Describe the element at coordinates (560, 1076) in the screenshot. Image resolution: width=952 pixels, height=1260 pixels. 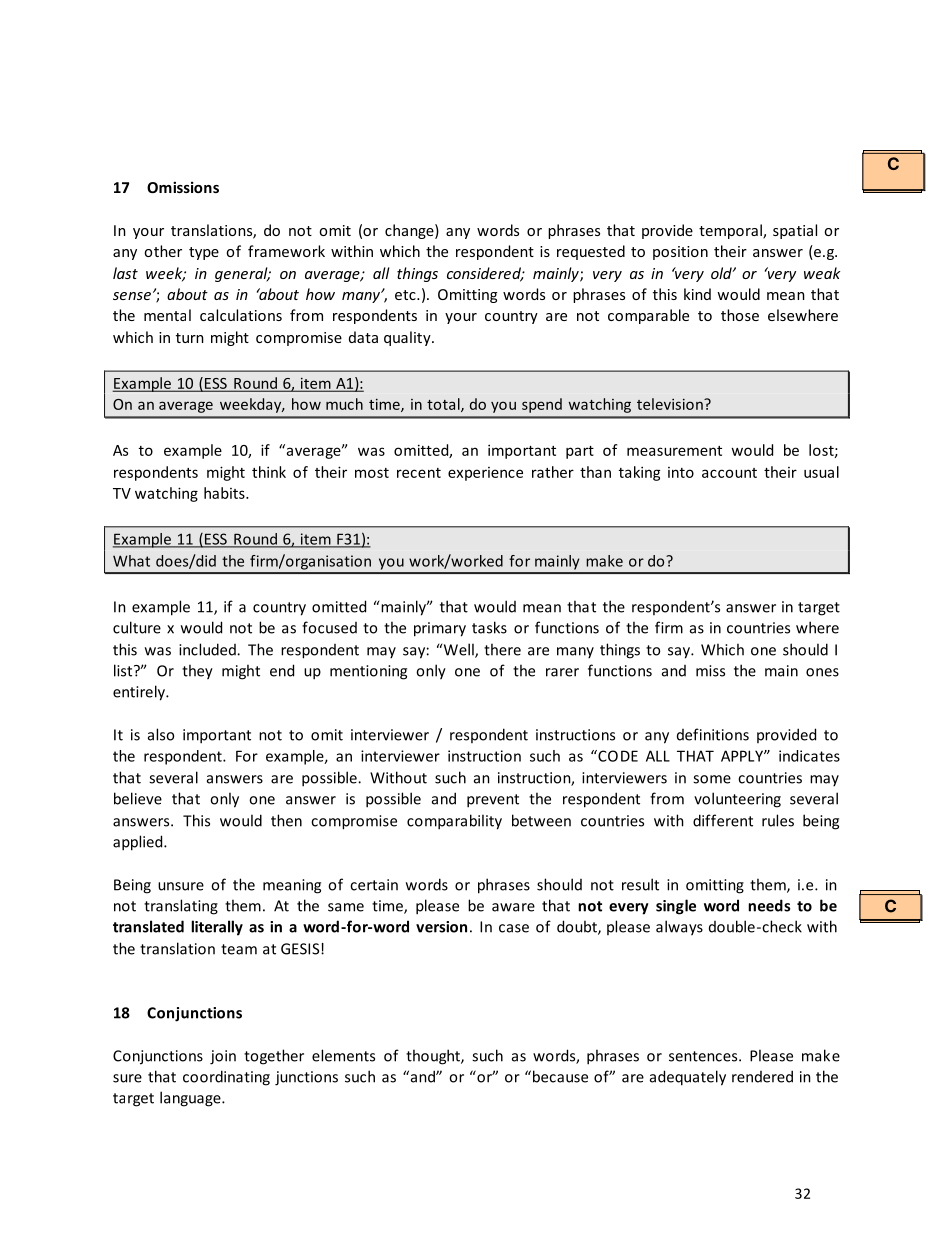
I see `because` at that location.
